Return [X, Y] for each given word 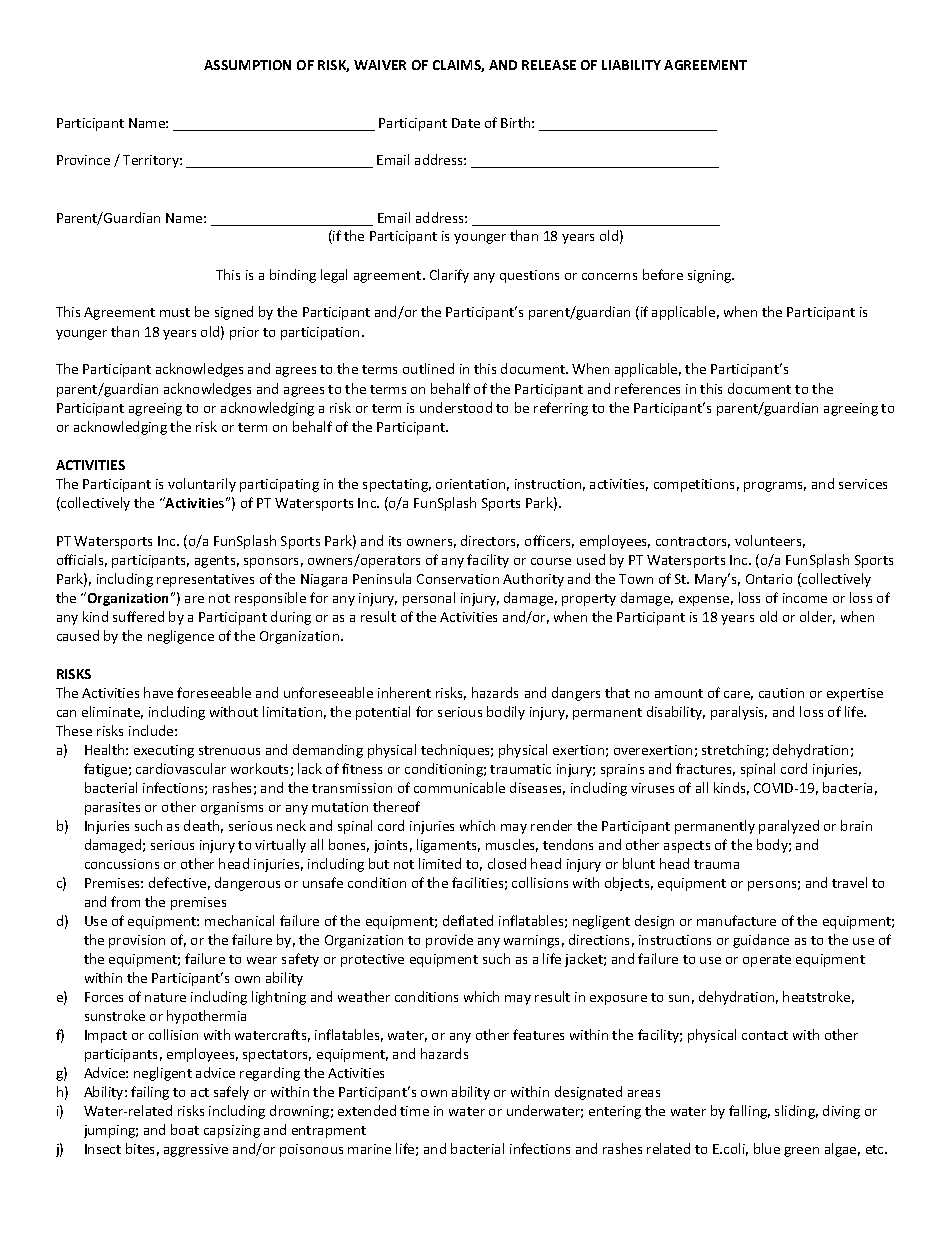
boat [185, 1129]
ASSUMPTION [247, 65]
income [805, 598]
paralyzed [789, 827]
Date [466, 123]
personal [429, 599]
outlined [428, 368]
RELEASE [549, 65]
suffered [138, 616]
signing [711, 276]
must [175, 312]
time [414, 1111]
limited [440, 863]
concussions [122, 864]
